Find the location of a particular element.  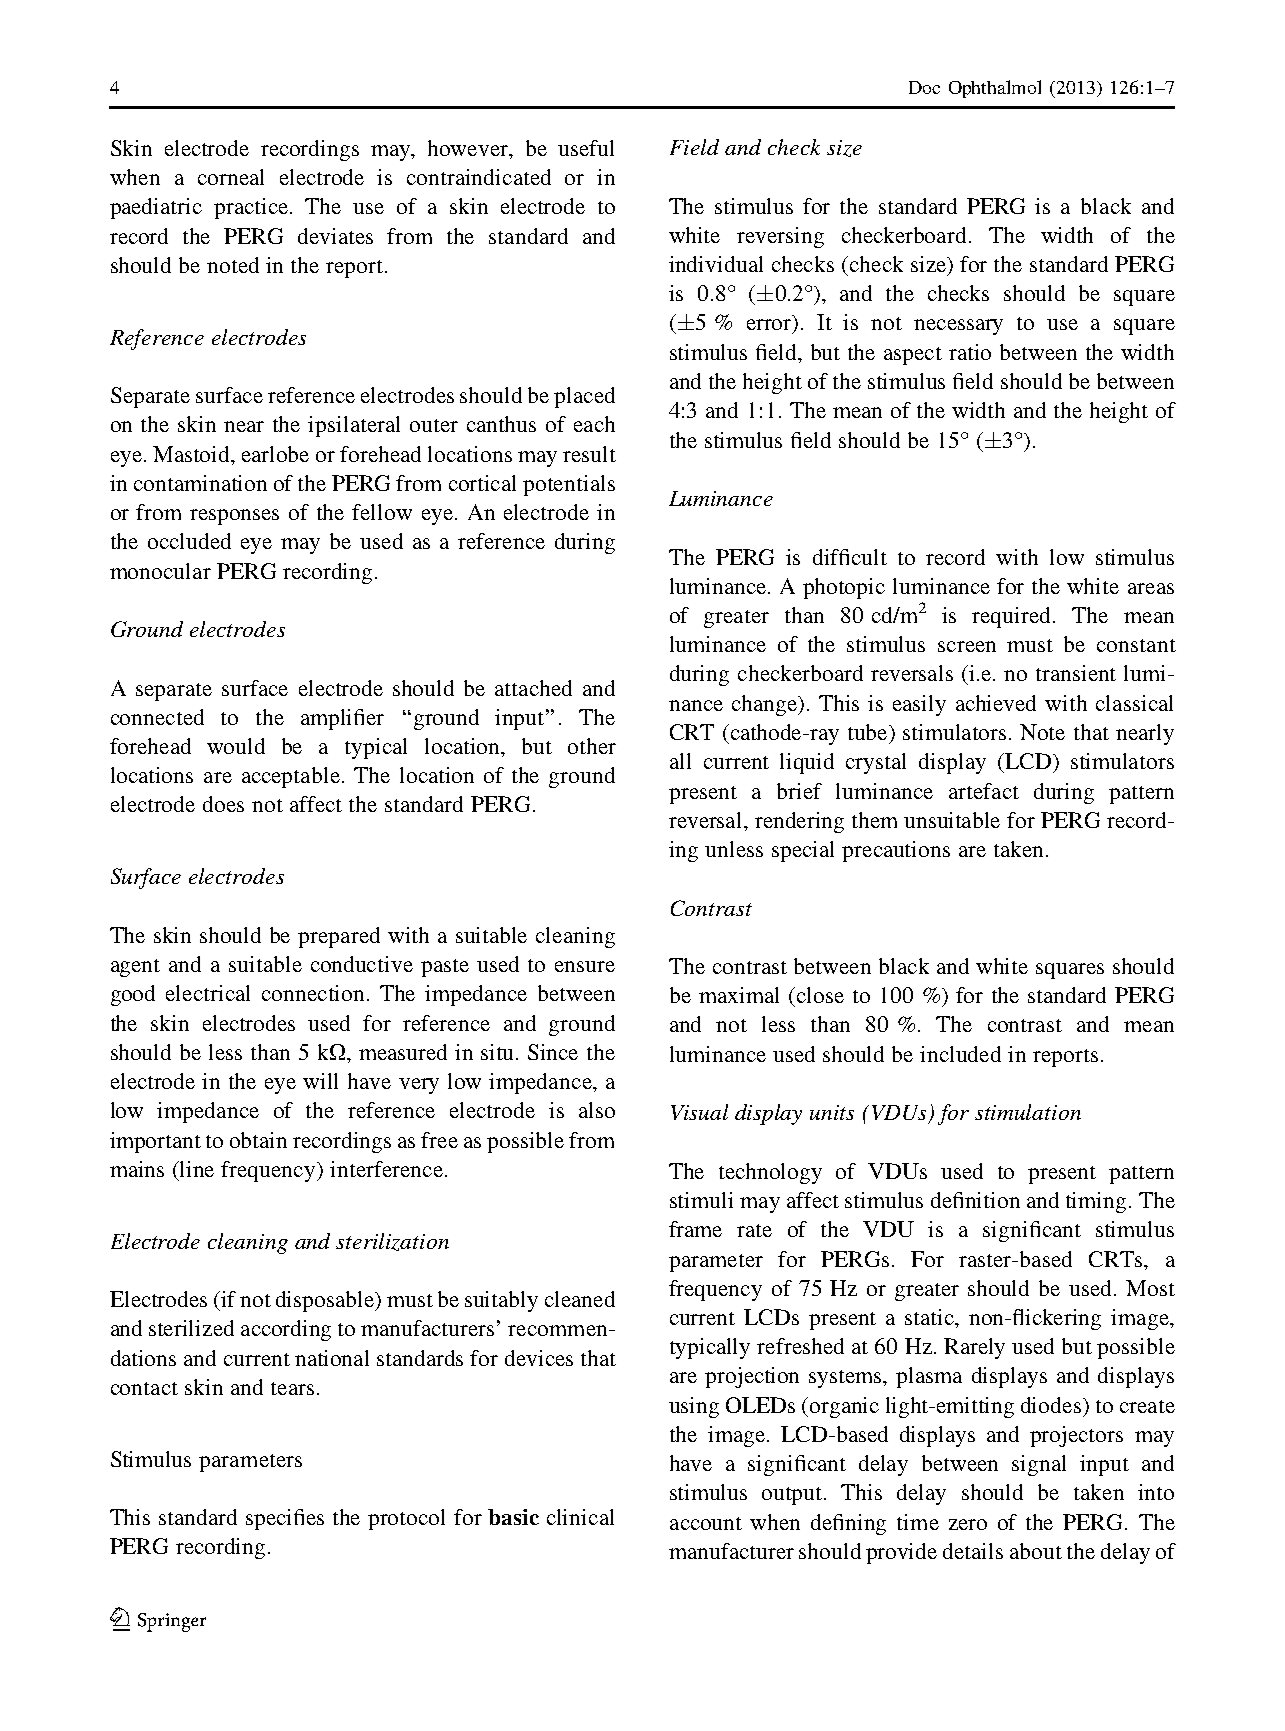

specifies is located at coordinates (285, 1519).
